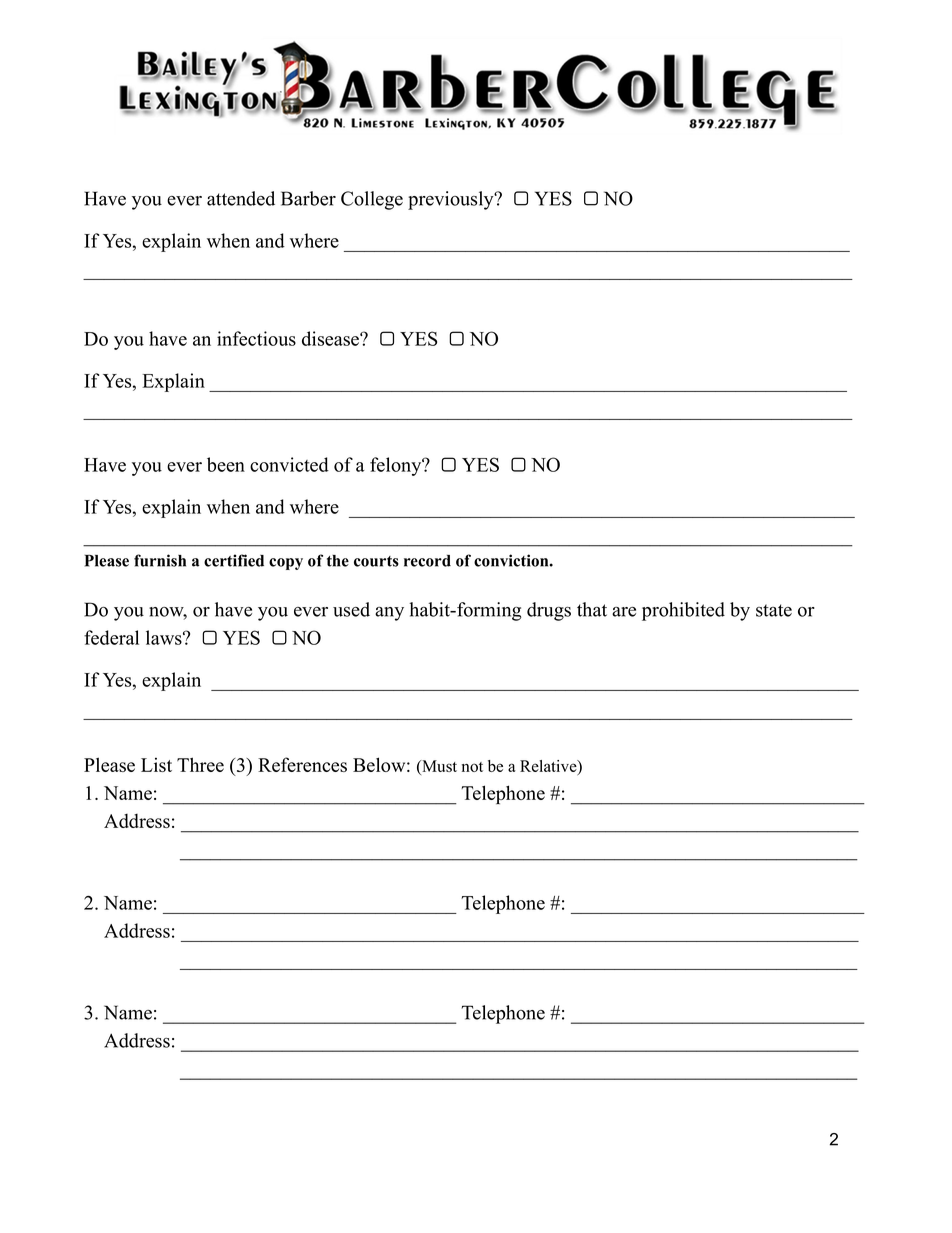 The height and width of the screenshot is (1233, 952). Describe the element at coordinates (226, 464) in the screenshot. I see `been` at that location.
